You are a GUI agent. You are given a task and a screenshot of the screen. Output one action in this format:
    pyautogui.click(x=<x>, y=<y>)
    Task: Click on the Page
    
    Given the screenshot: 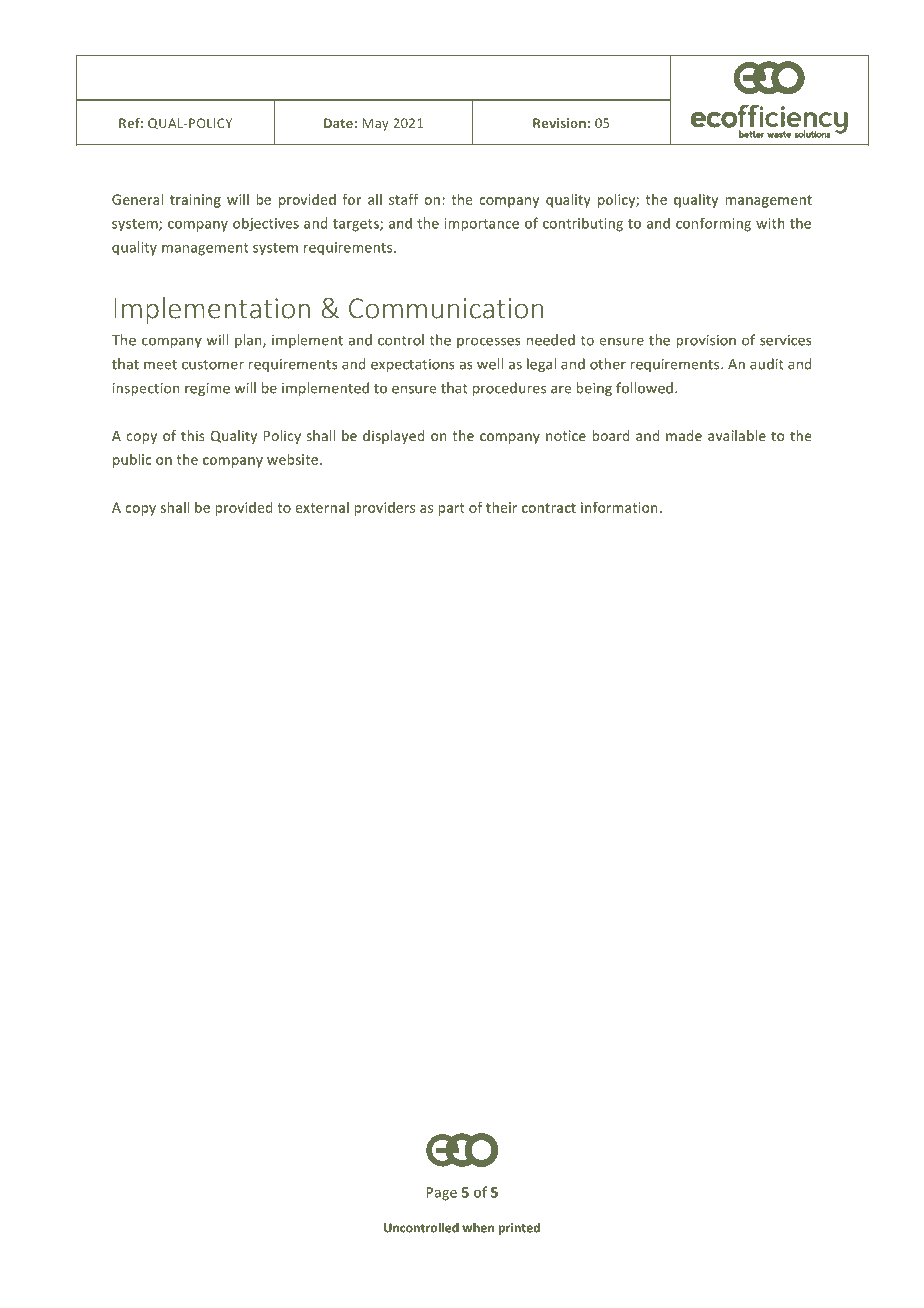 What is the action you would take?
    pyautogui.click(x=442, y=1194)
